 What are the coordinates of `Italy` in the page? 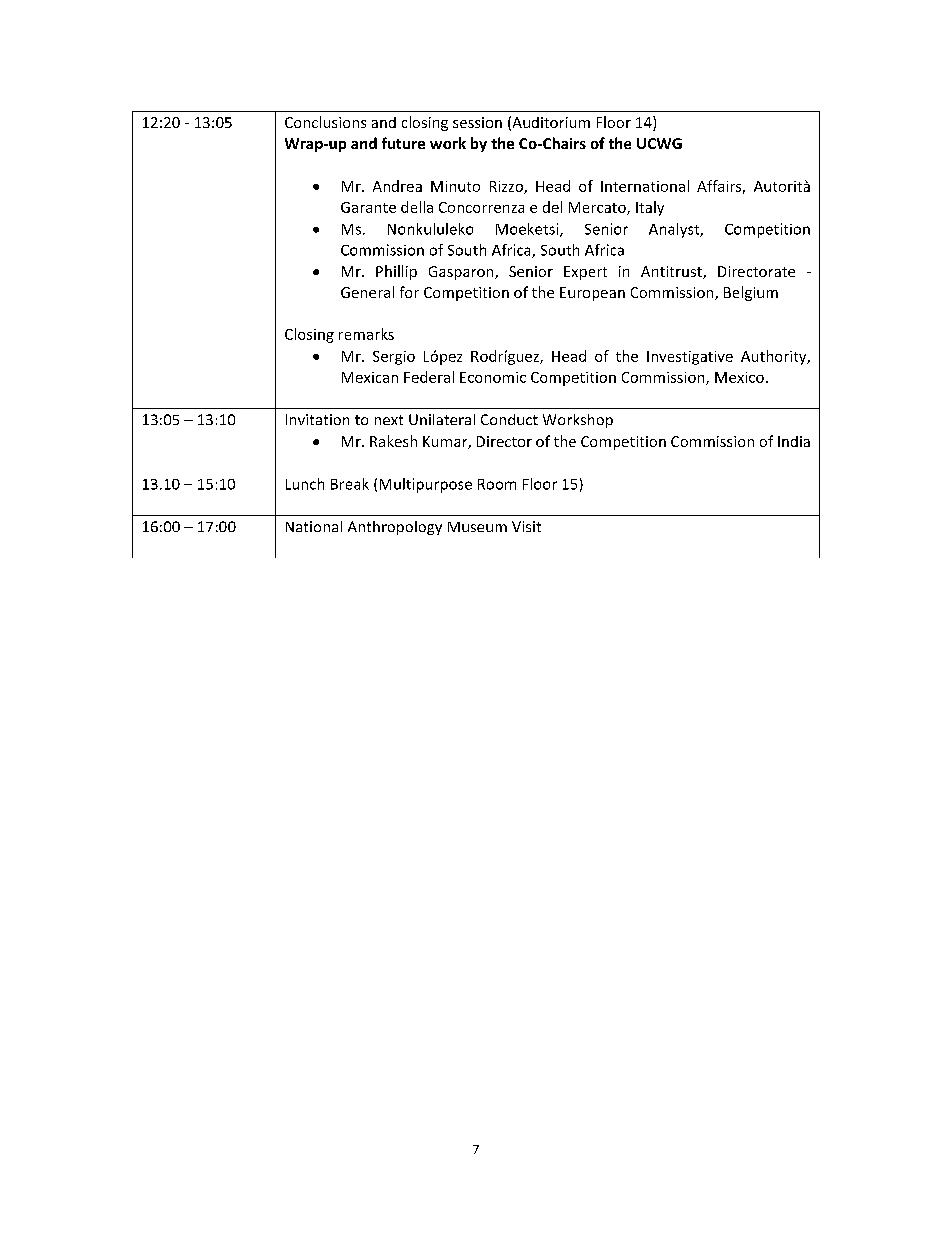 It's located at (650, 208).
